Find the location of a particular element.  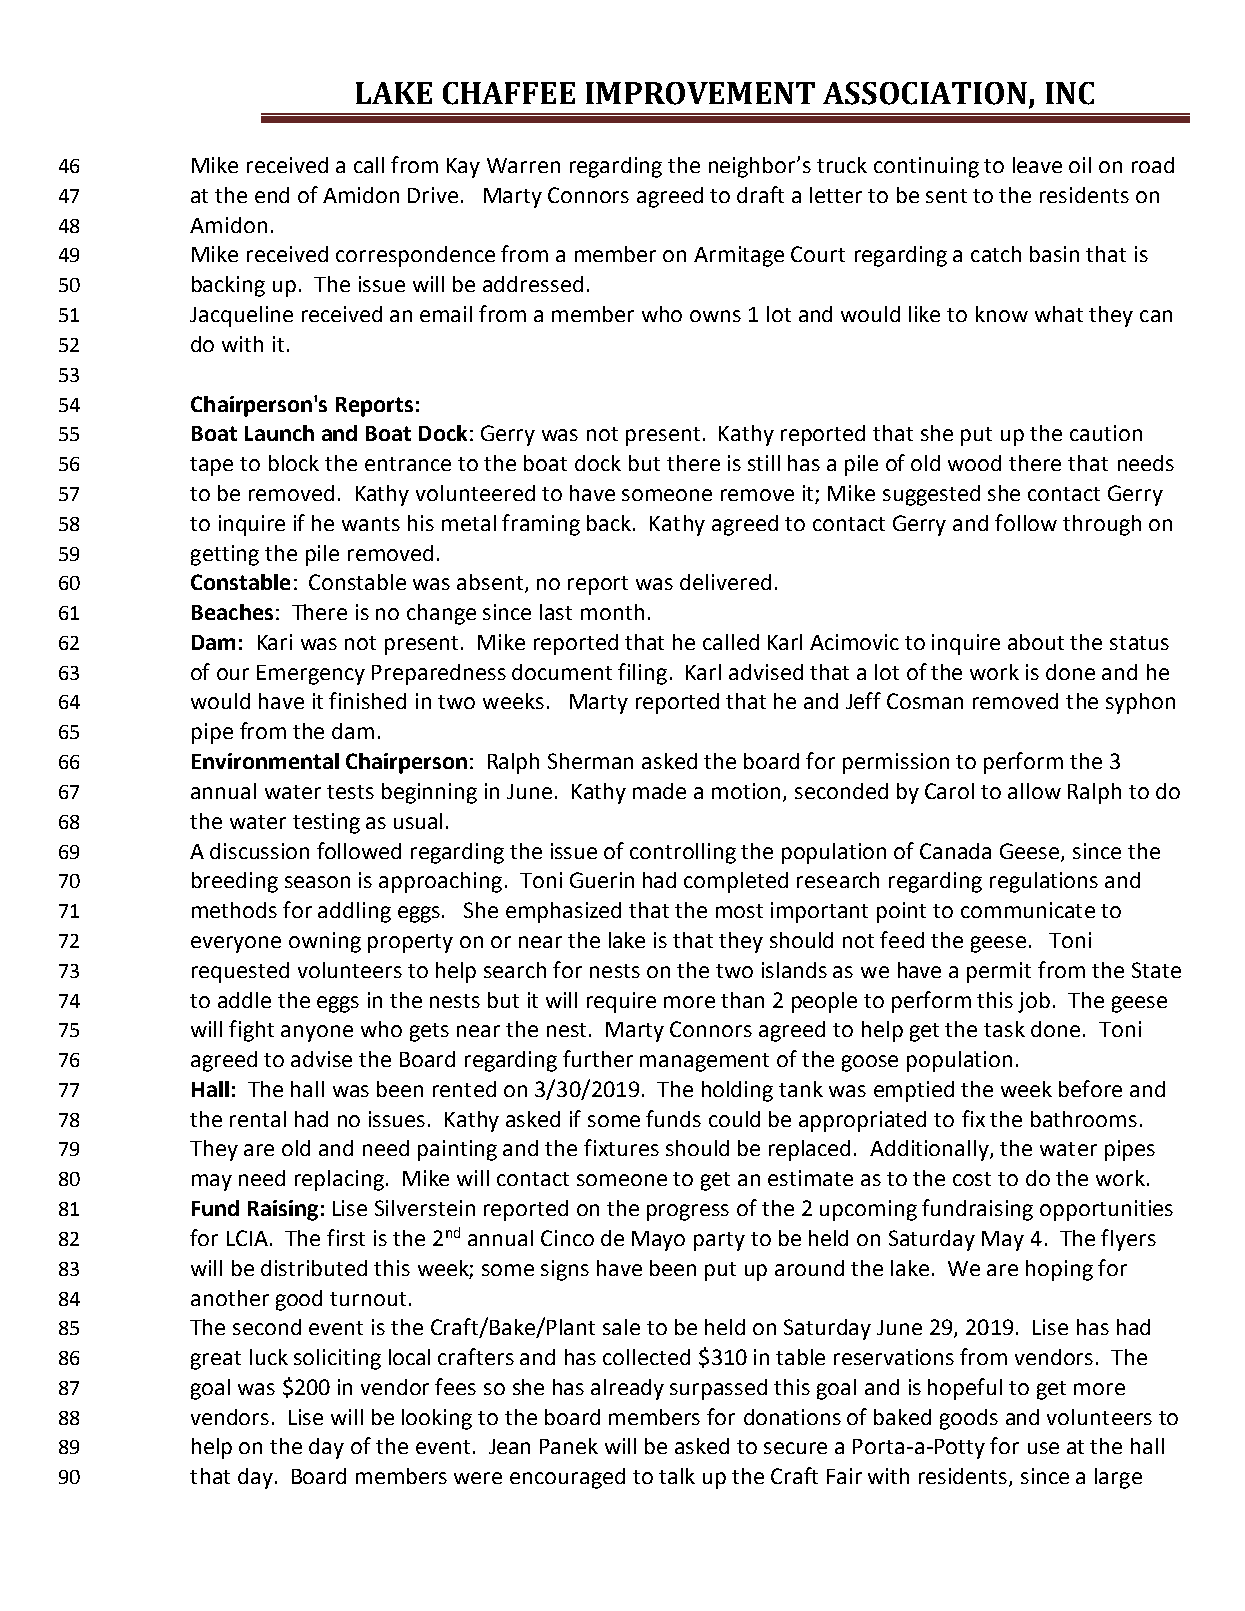

IMPROVEMENT is located at coordinates (700, 93).
